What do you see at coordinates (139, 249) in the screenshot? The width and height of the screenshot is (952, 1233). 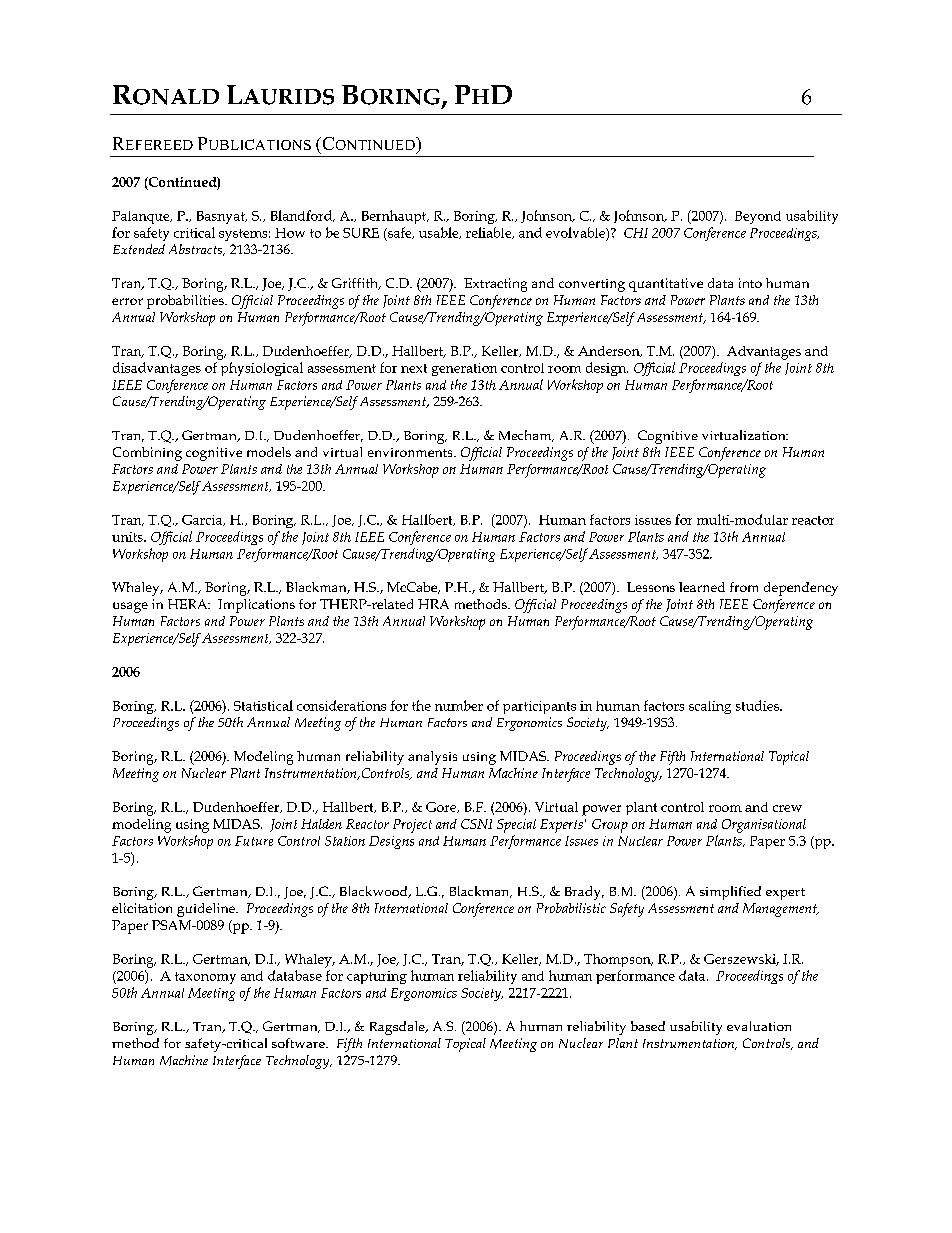 I see `Extended` at bounding box center [139, 249].
